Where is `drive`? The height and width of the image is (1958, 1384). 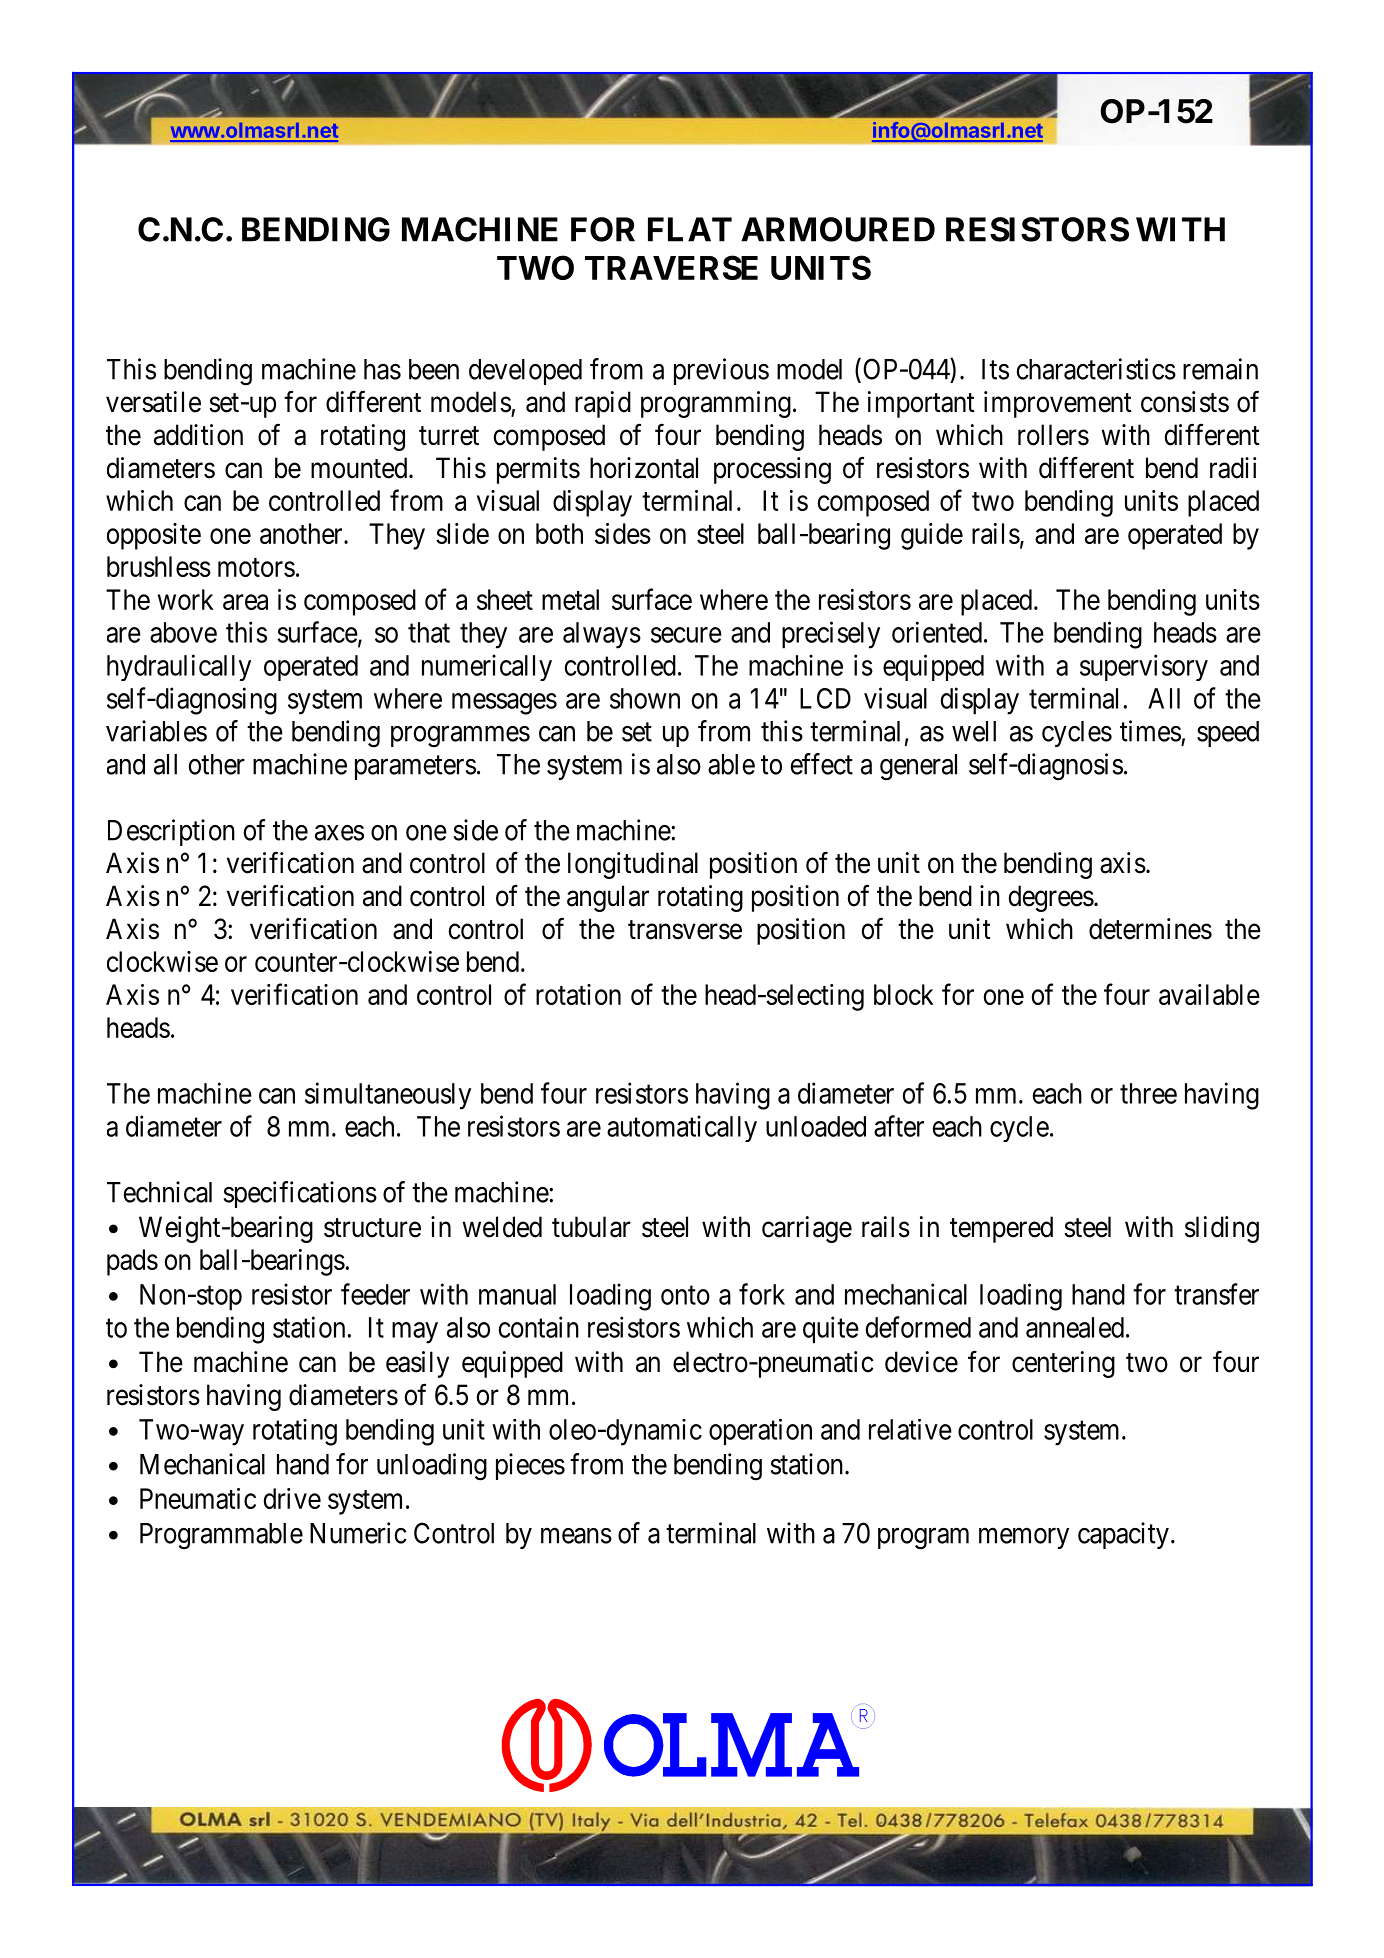
drive is located at coordinates (292, 1498).
